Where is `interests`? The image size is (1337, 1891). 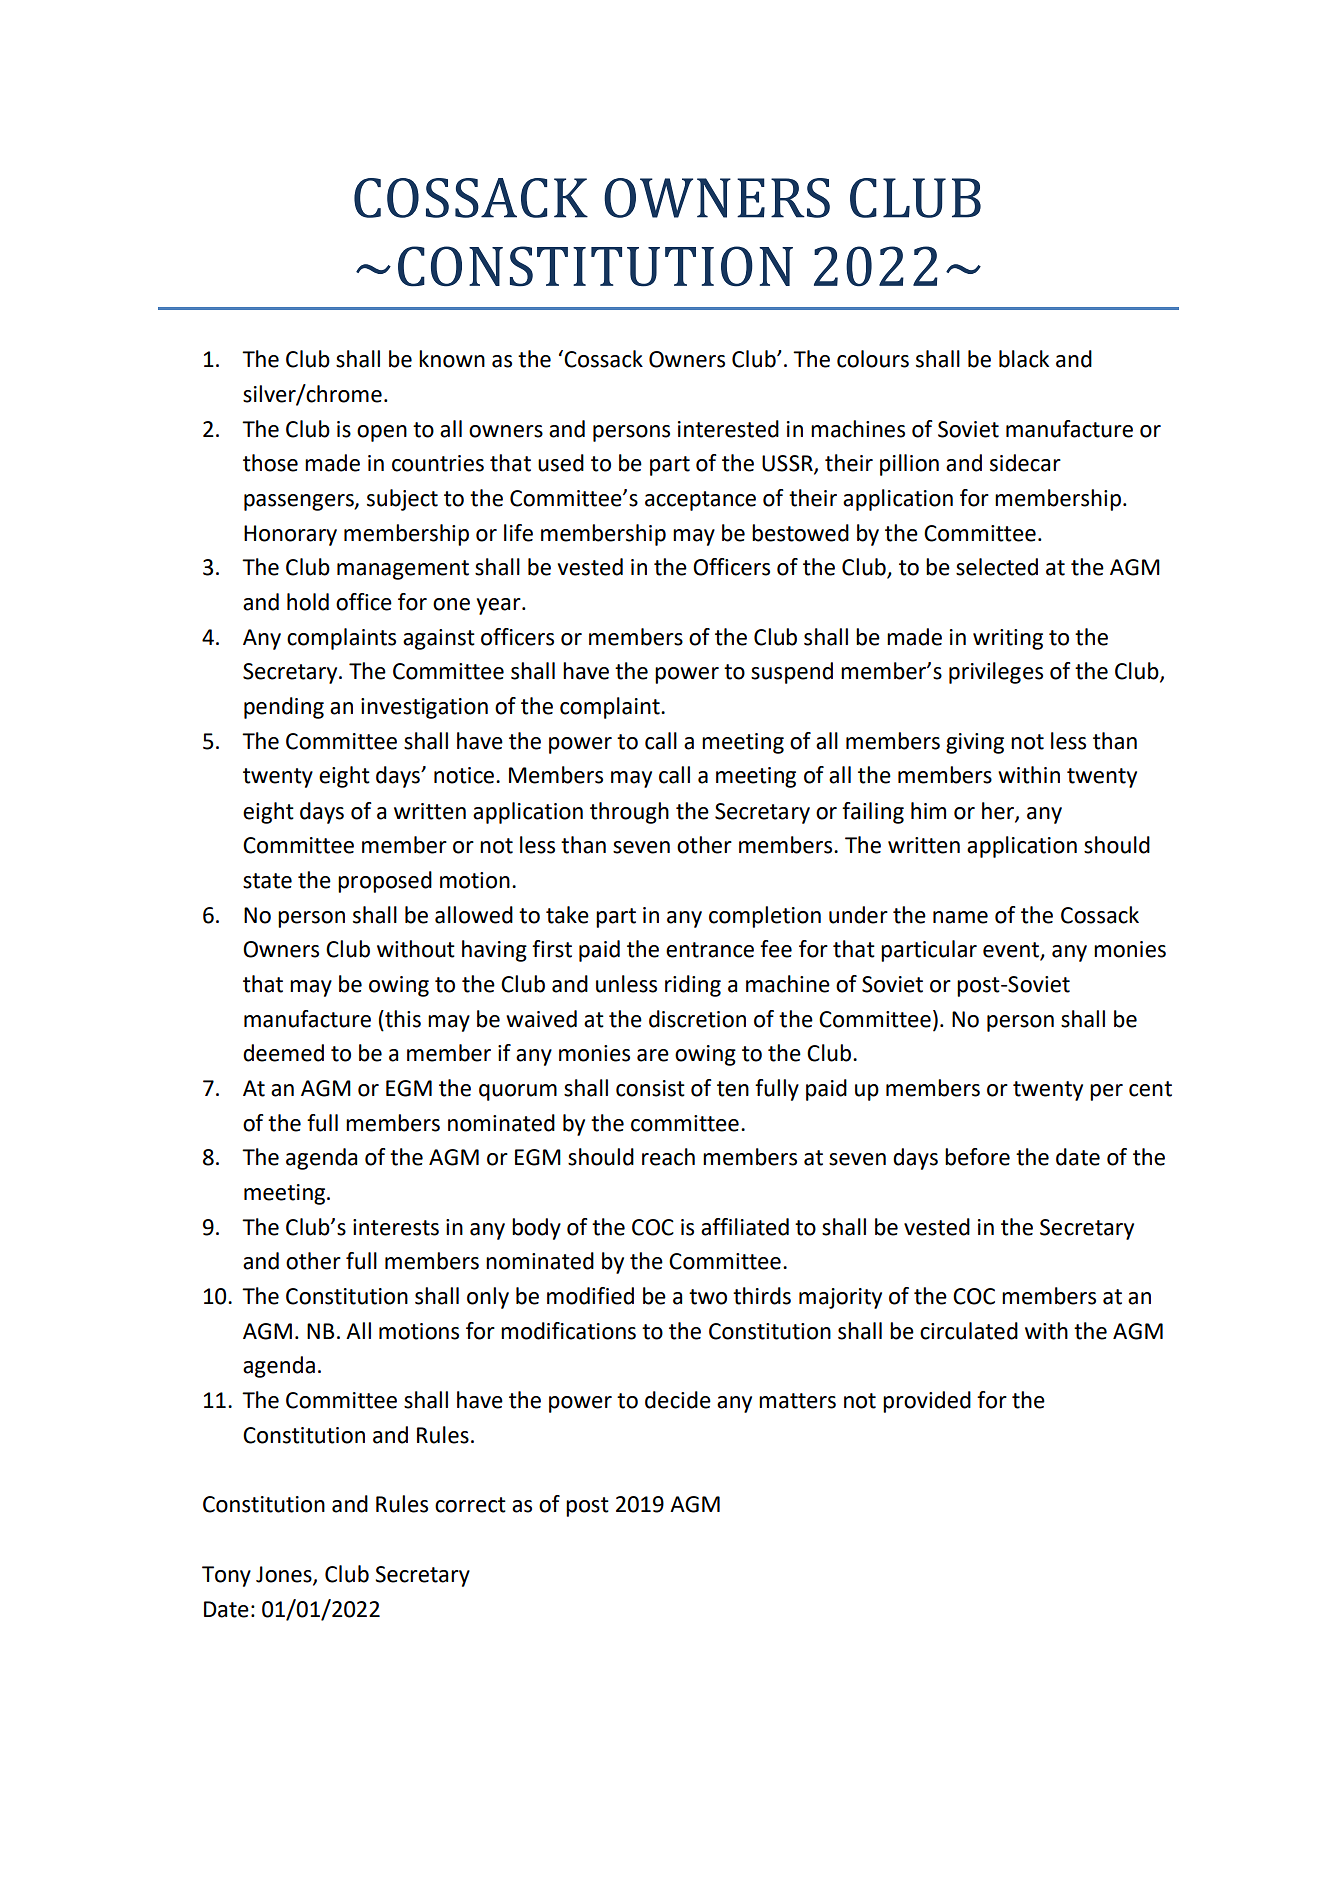 interests is located at coordinates (396, 1227).
